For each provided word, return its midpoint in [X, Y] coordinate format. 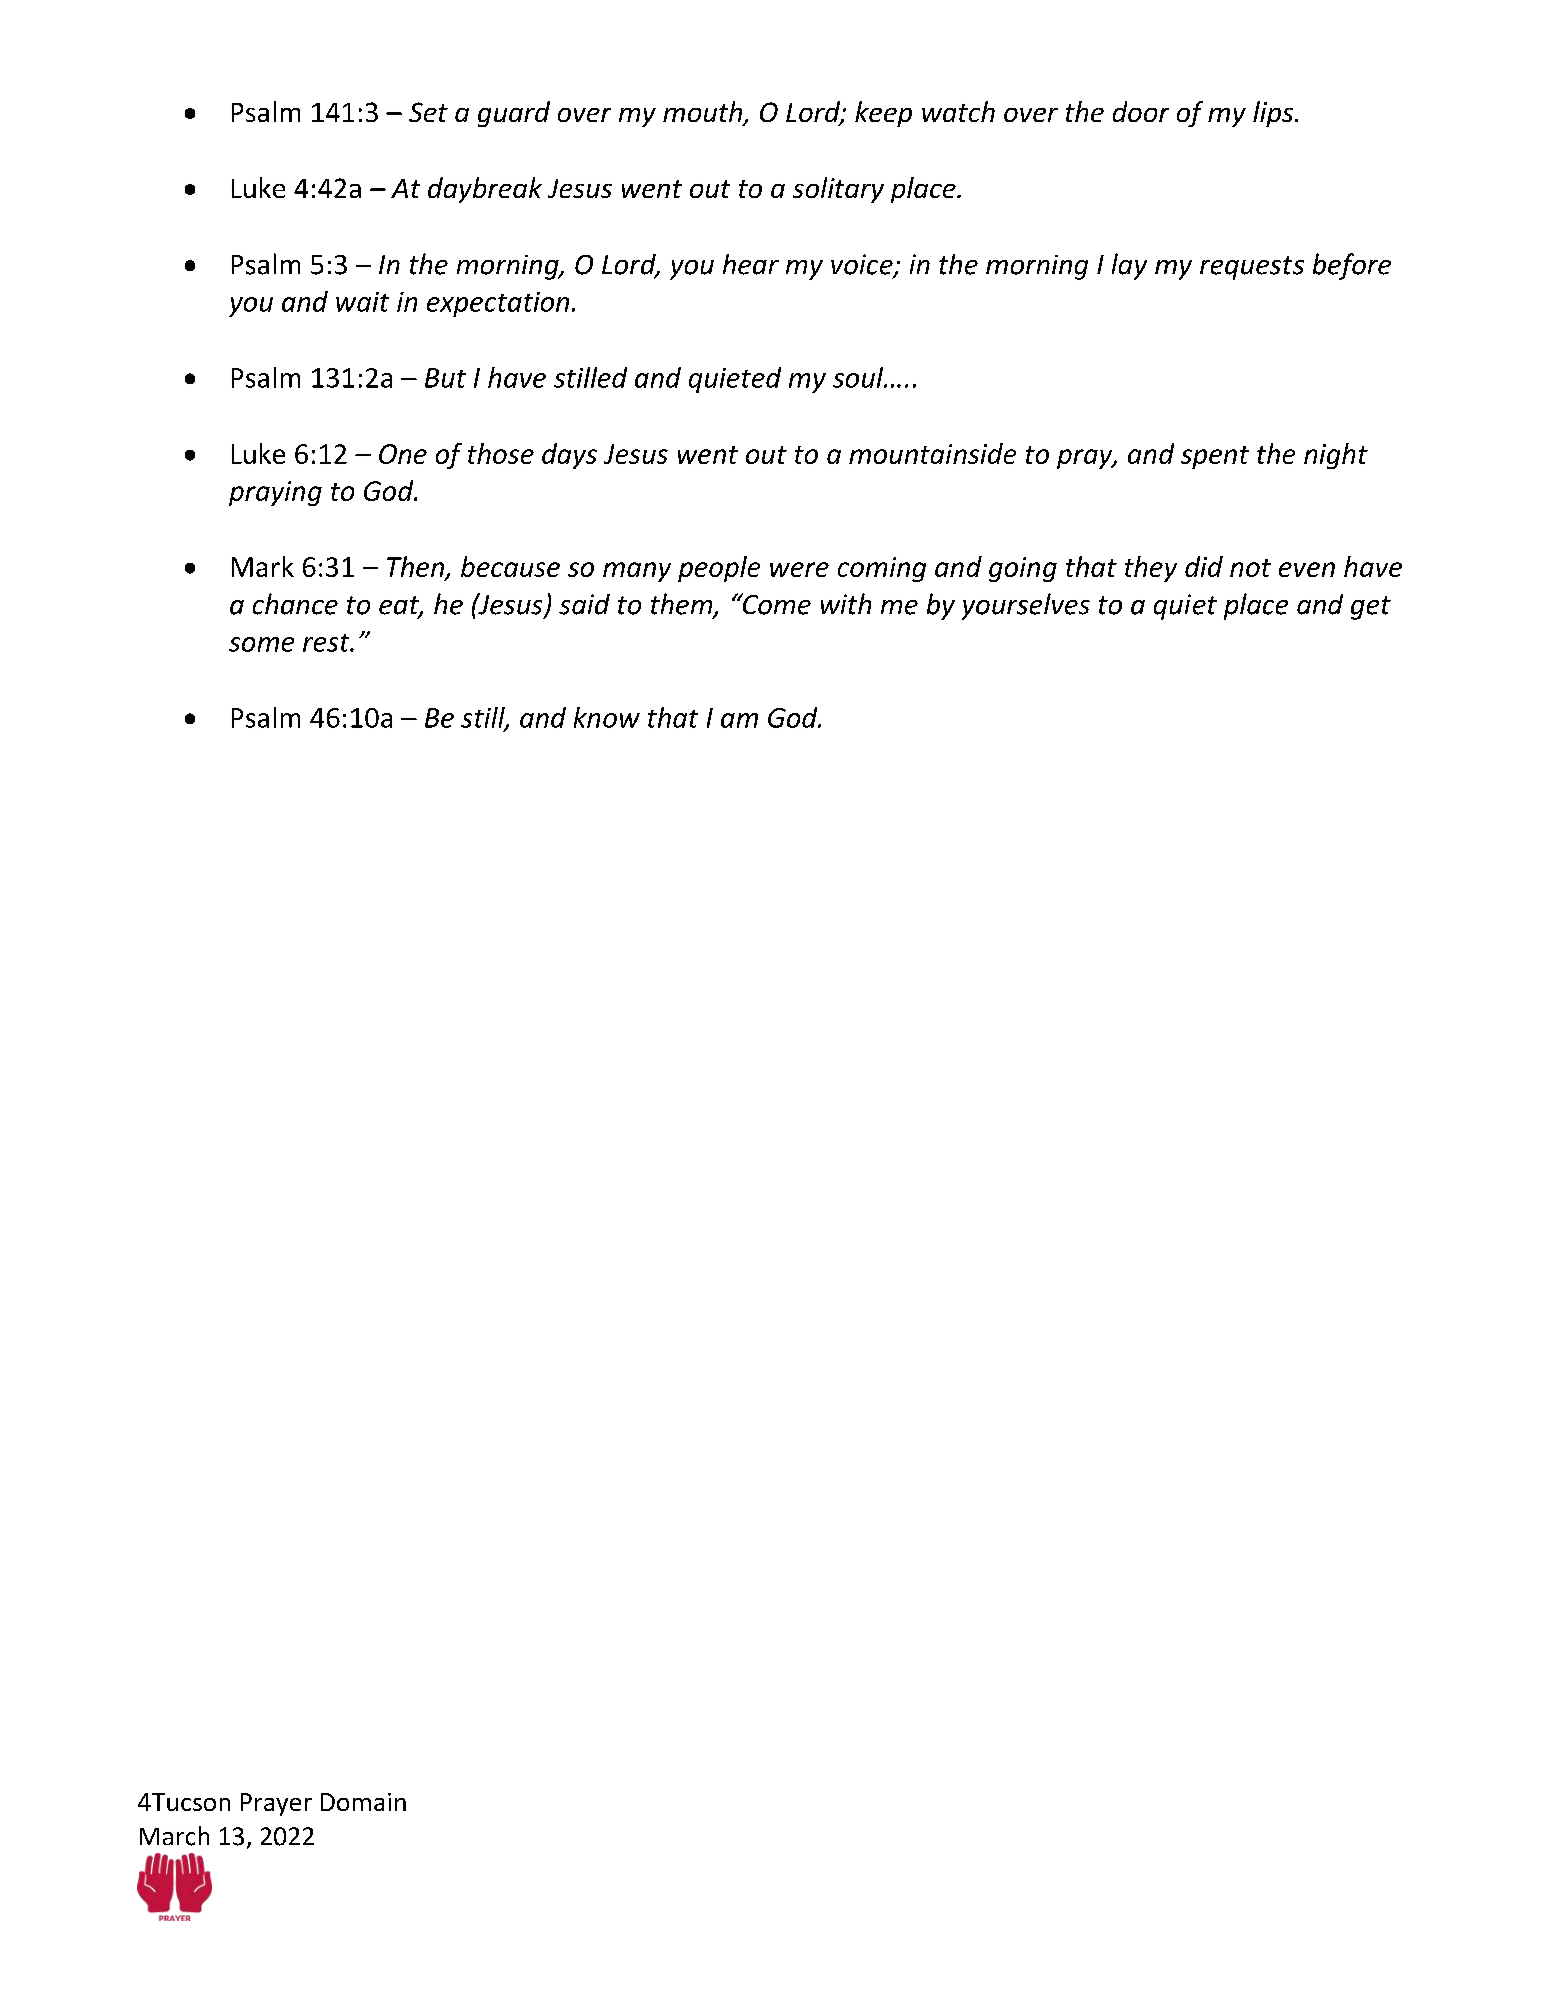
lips [1274, 114]
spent [1215, 457]
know [607, 717]
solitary [838, 190]
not [1250, 568]
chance [295, 604]
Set [428, 112]
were [799, 569]
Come [775, 604]
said [584, 604]
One [403, 454]
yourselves [1026, 606]
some [261, 644]
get [1371, 608]
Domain [363, 1802]
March [174, 1836]
